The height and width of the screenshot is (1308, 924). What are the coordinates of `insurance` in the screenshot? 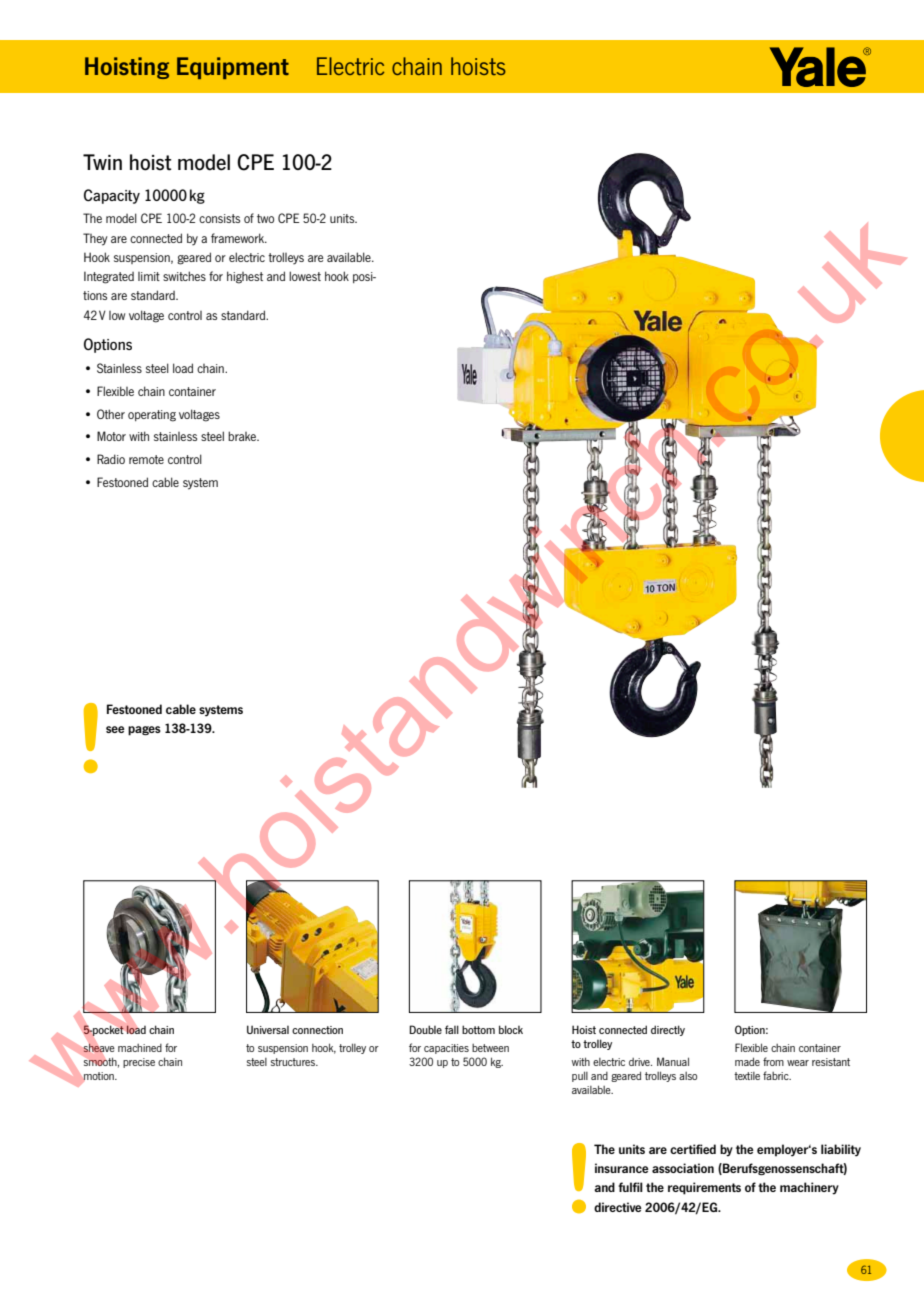 It's located at (622, 1168).
